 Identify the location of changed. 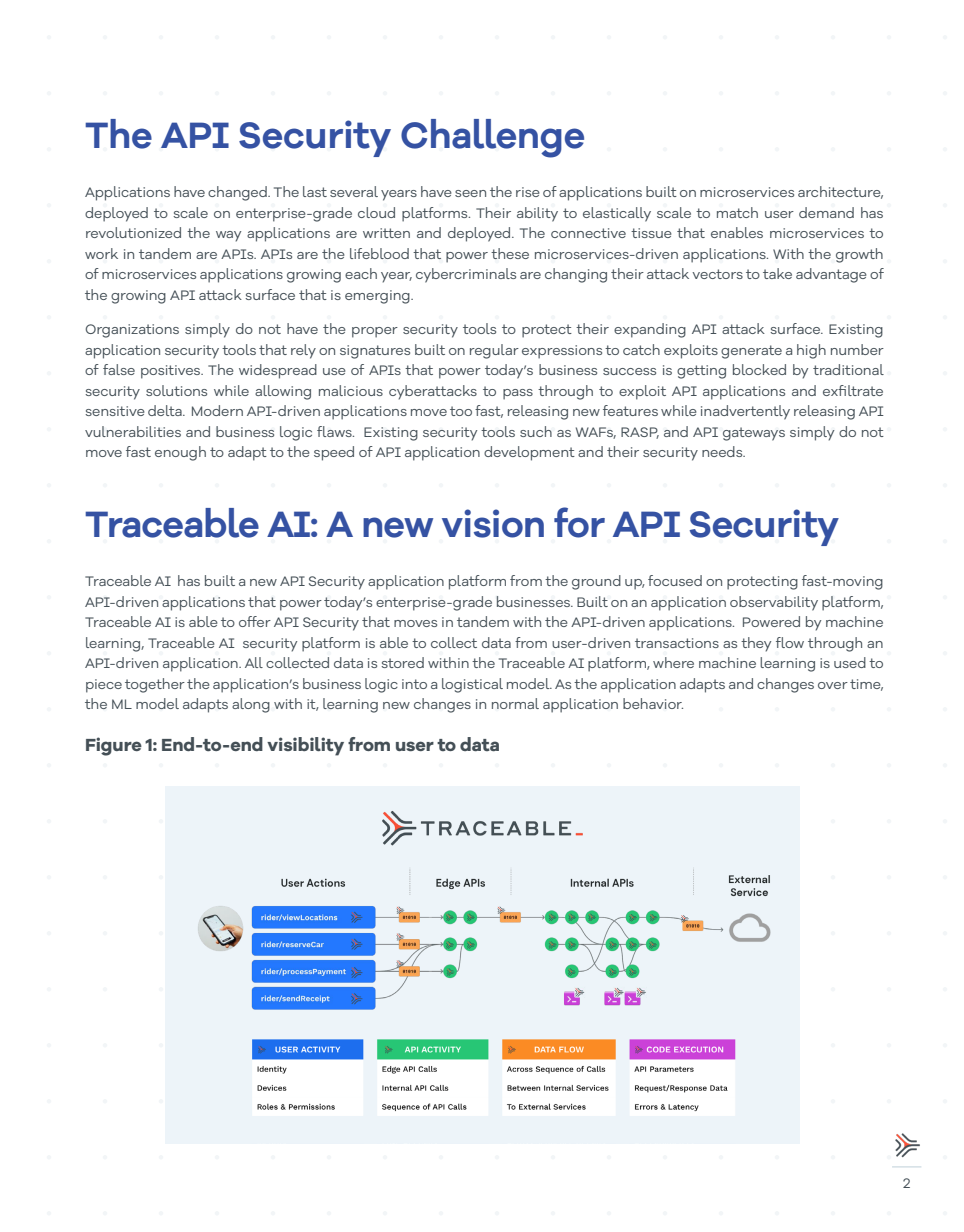
(238, 193).
